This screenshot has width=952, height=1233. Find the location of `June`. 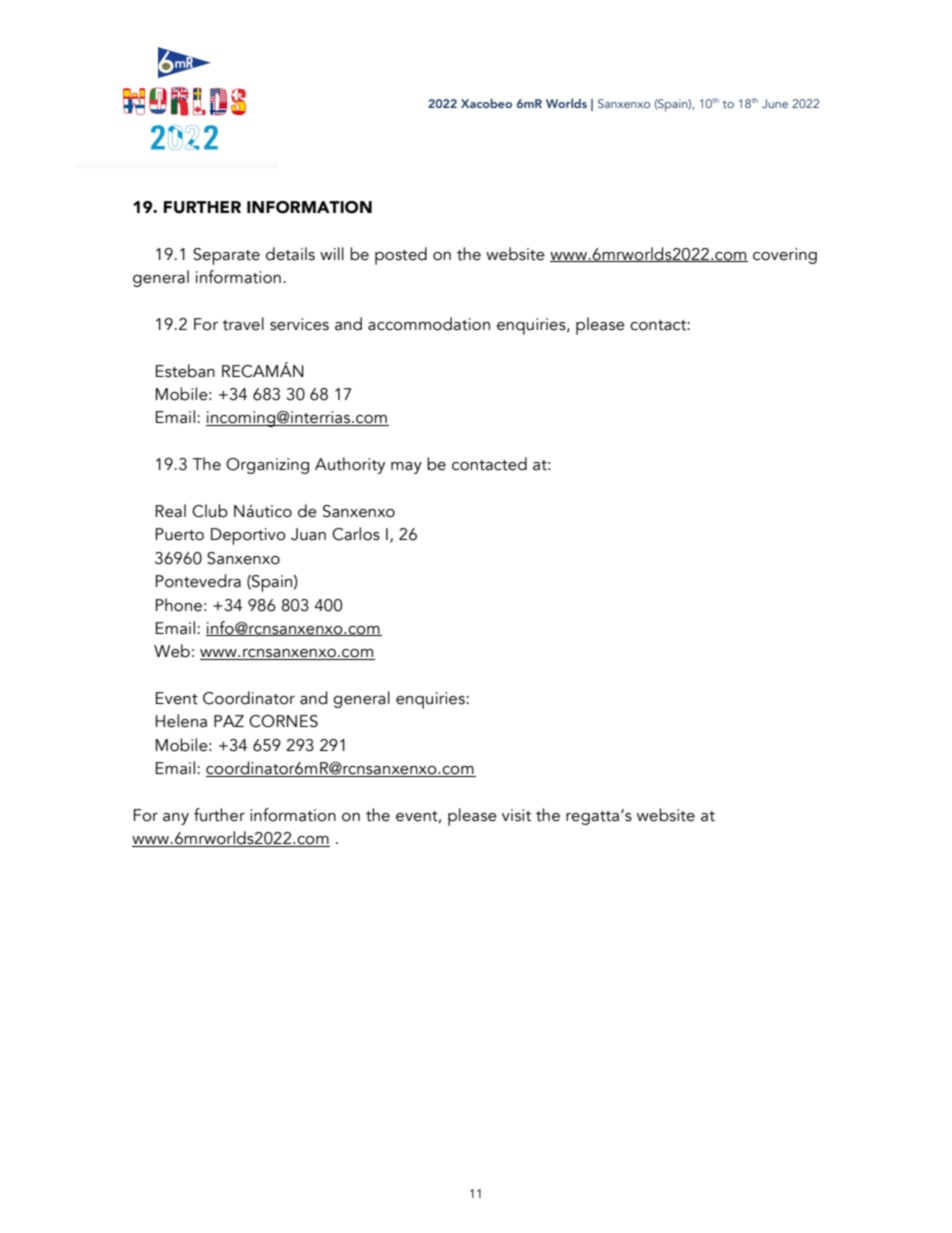

June is located at coordinates (775, 103).
